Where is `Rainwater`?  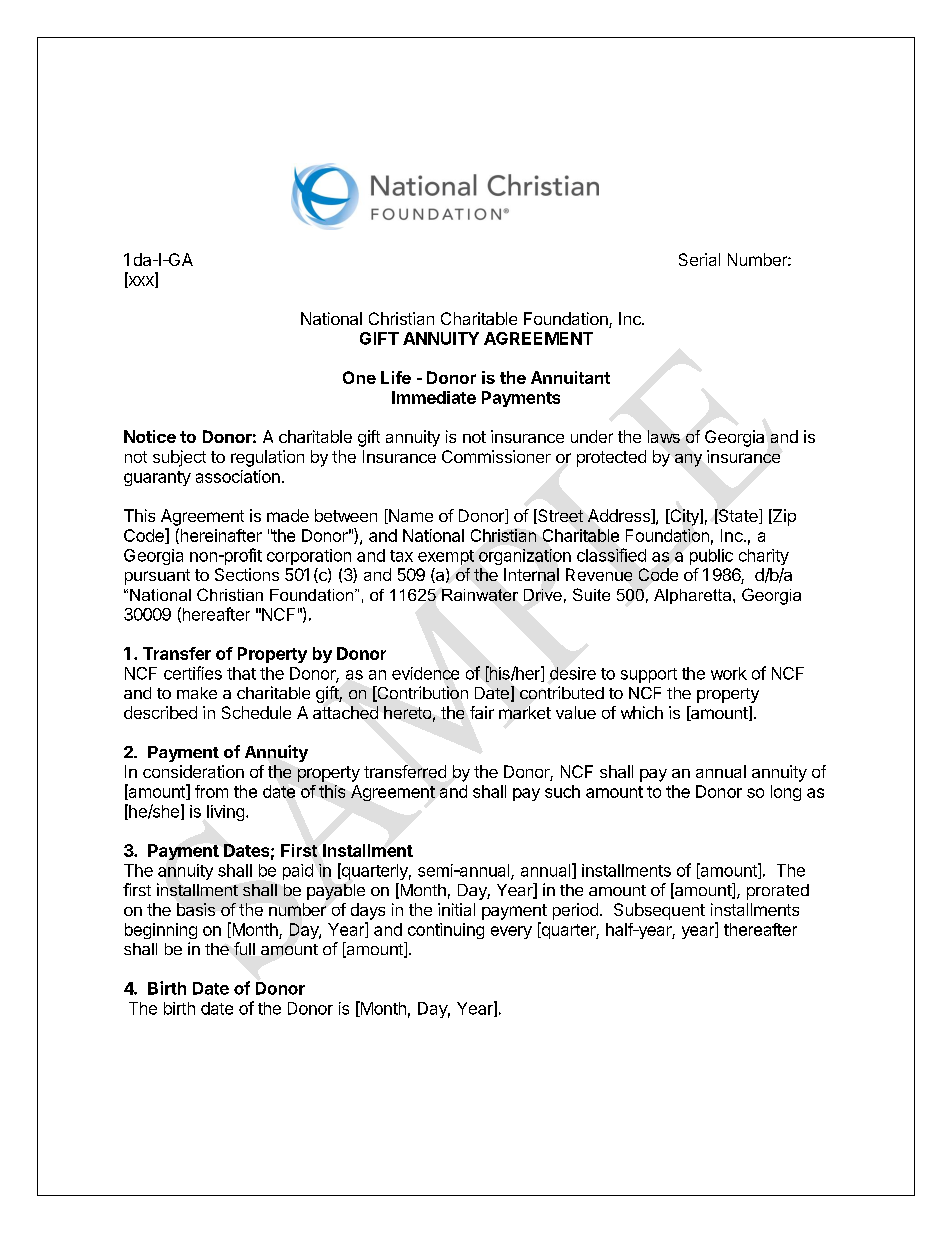 Rainwater is located at coordinates (480, 595).
